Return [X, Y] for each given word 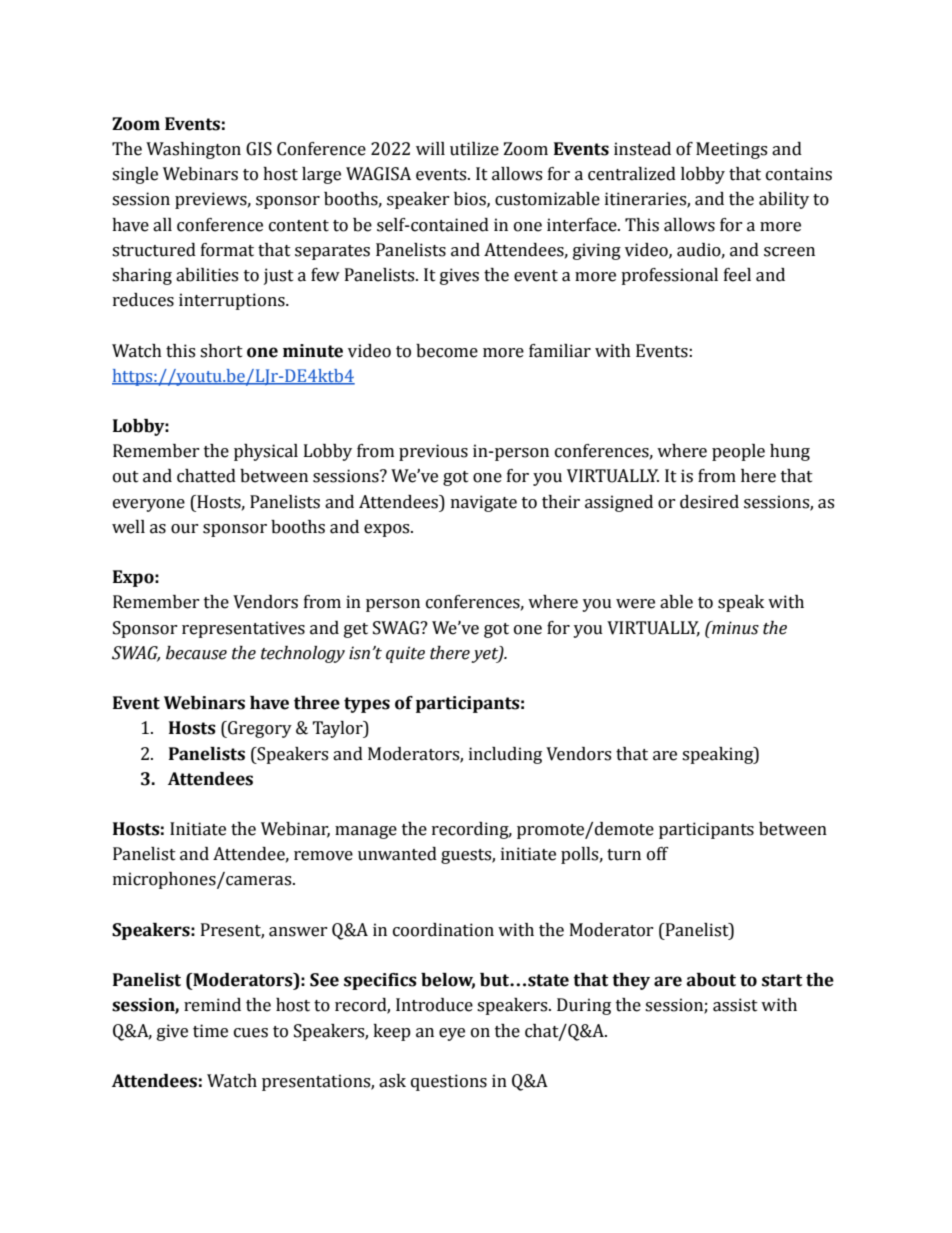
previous [433, 452]
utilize [474, 149]
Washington [193, 150]
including [505, 755]
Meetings [731, 150]
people [738, 452]
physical [266, 452]
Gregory [259, 729]
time [210, 1031]
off [658, 854]
